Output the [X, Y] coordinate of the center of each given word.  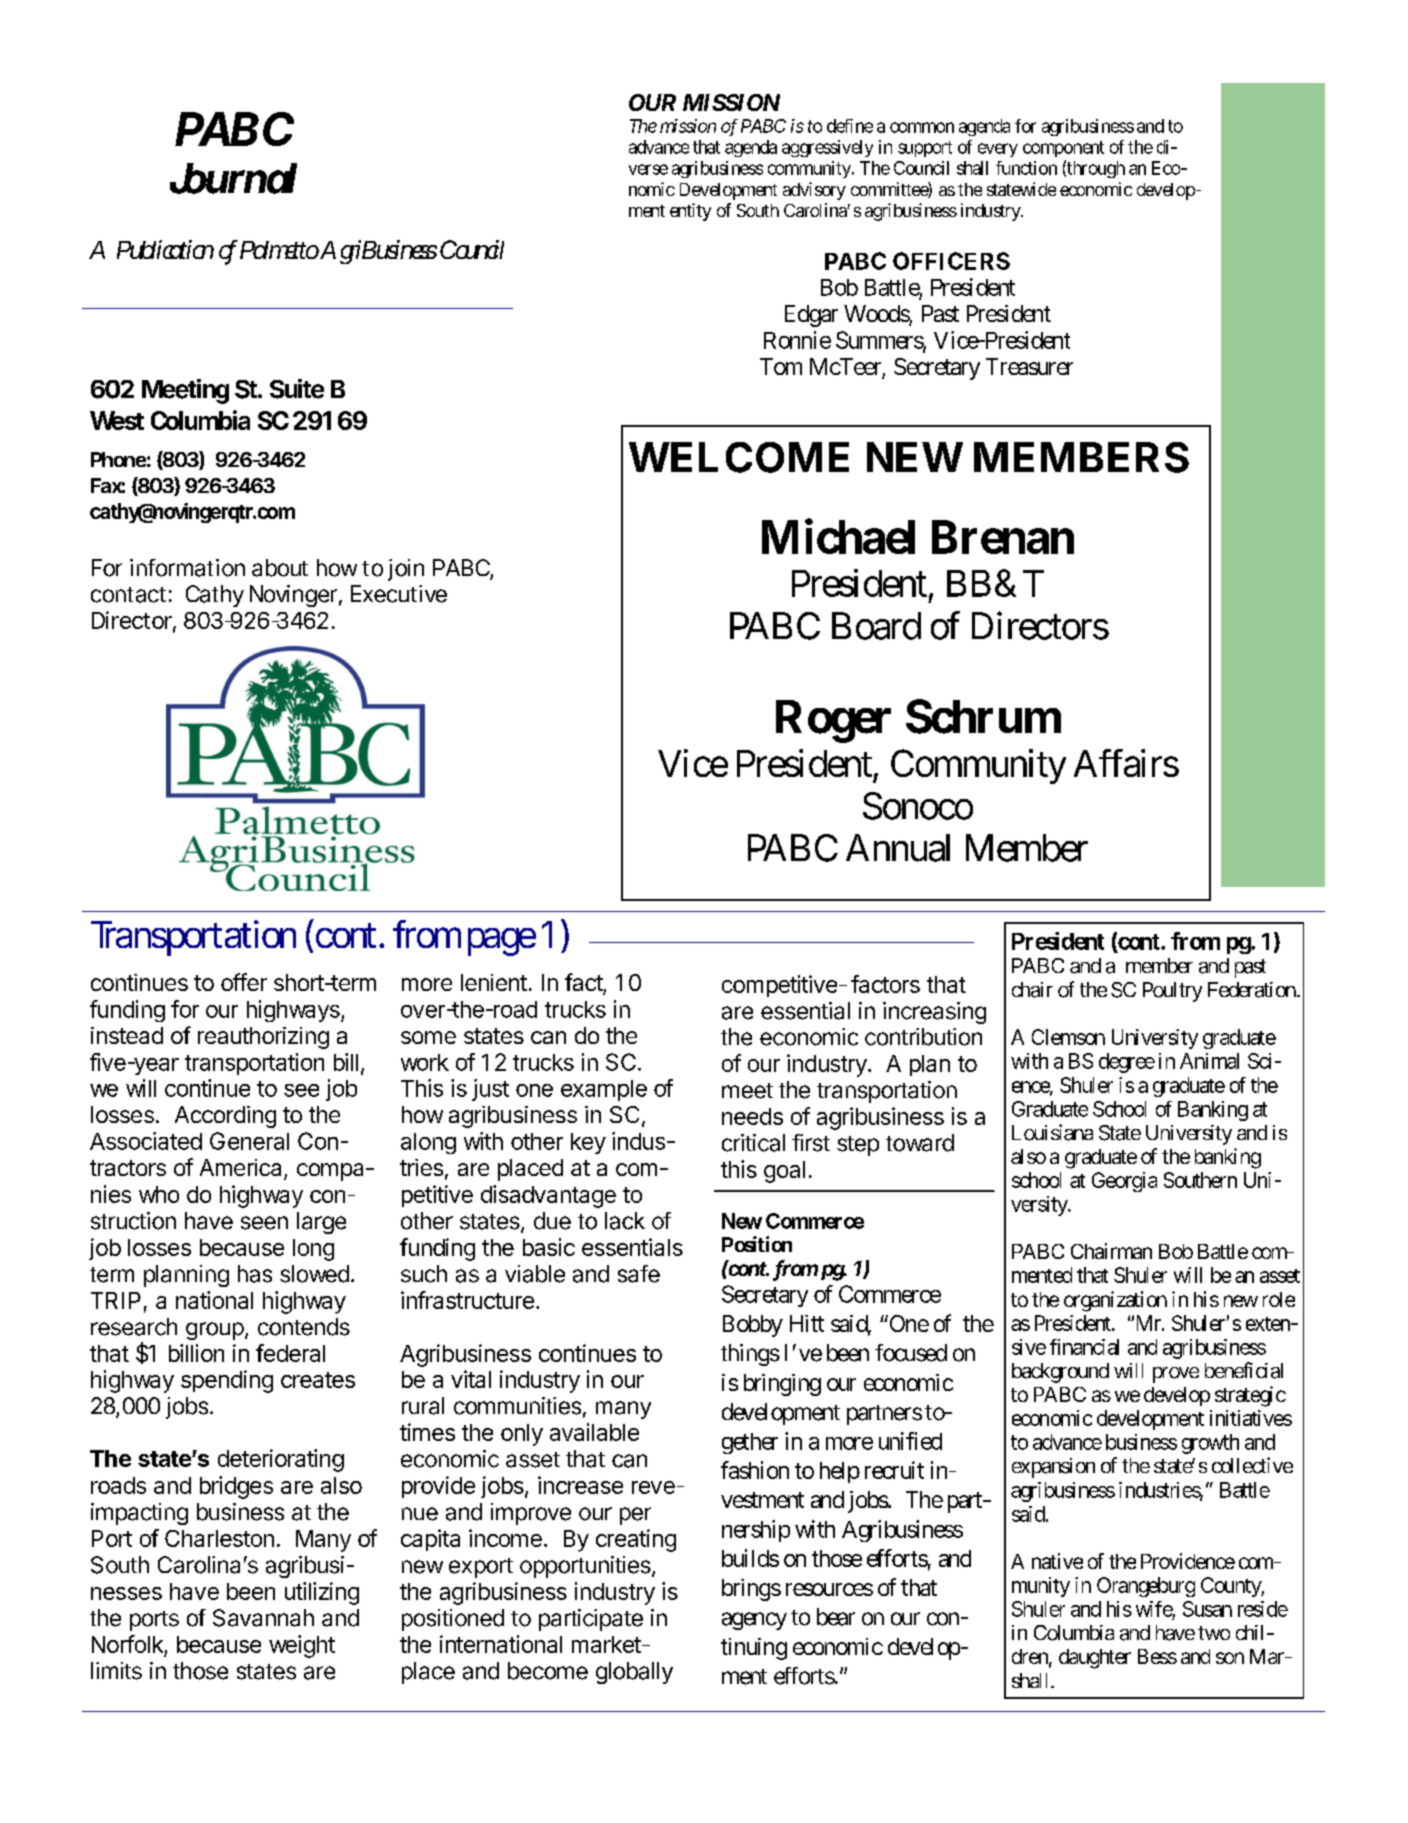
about [280, 568]
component [1063, 149]
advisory [814, 191]
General [249, 1141]
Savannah [263, 1618]
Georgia [1124, 1182]
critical [753, 1143]
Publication [165, 249]
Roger [833, 721]
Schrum [983, 716]
